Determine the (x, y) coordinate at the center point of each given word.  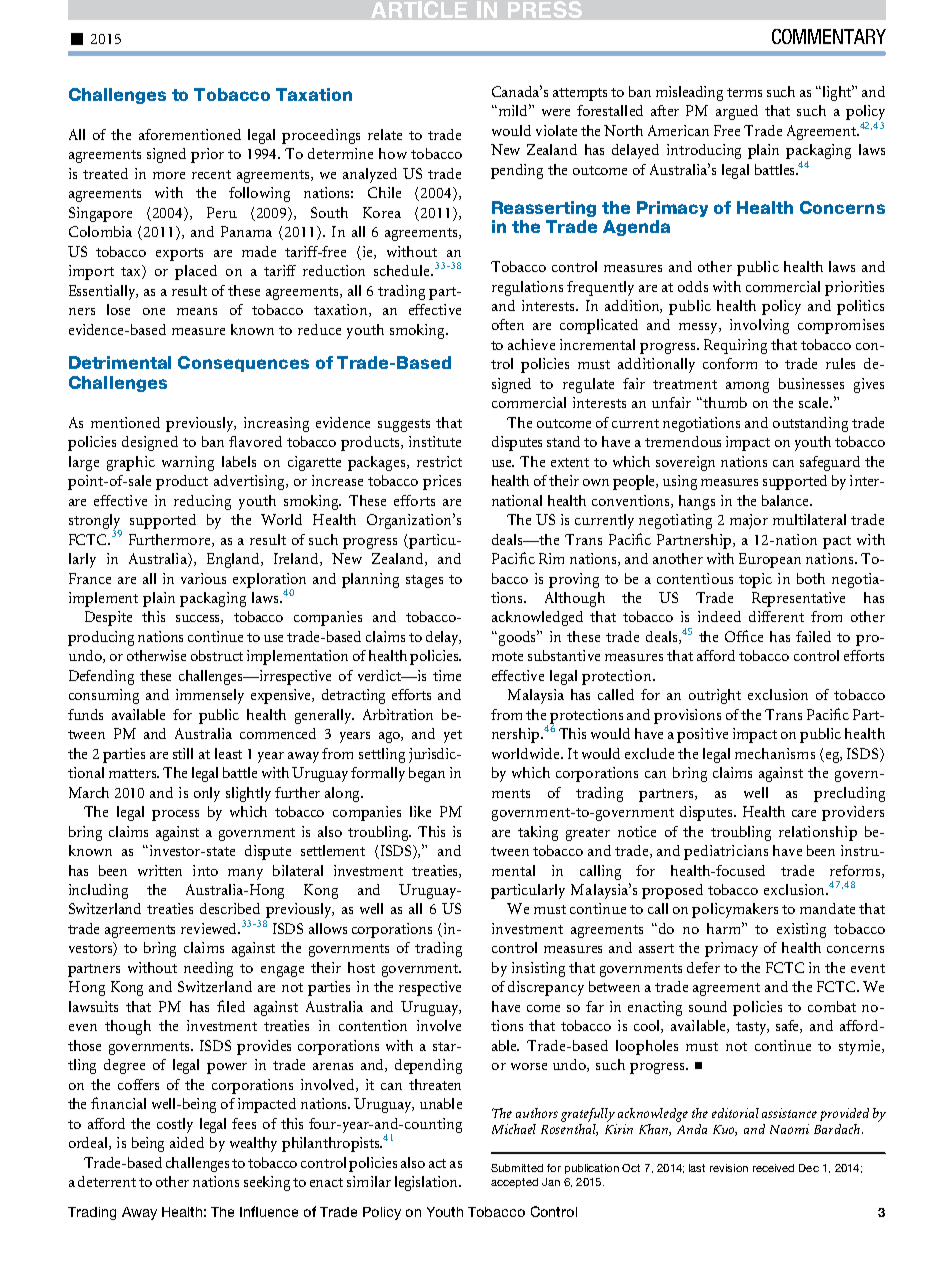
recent (211, 174)
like (420, 811)
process (175, 815)
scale (815, 402)
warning (188, 463)
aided (187, 1142)
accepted (514, 1183)
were (556, 112)
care (804, 813)
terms (744, 92)
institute (435, 441)
